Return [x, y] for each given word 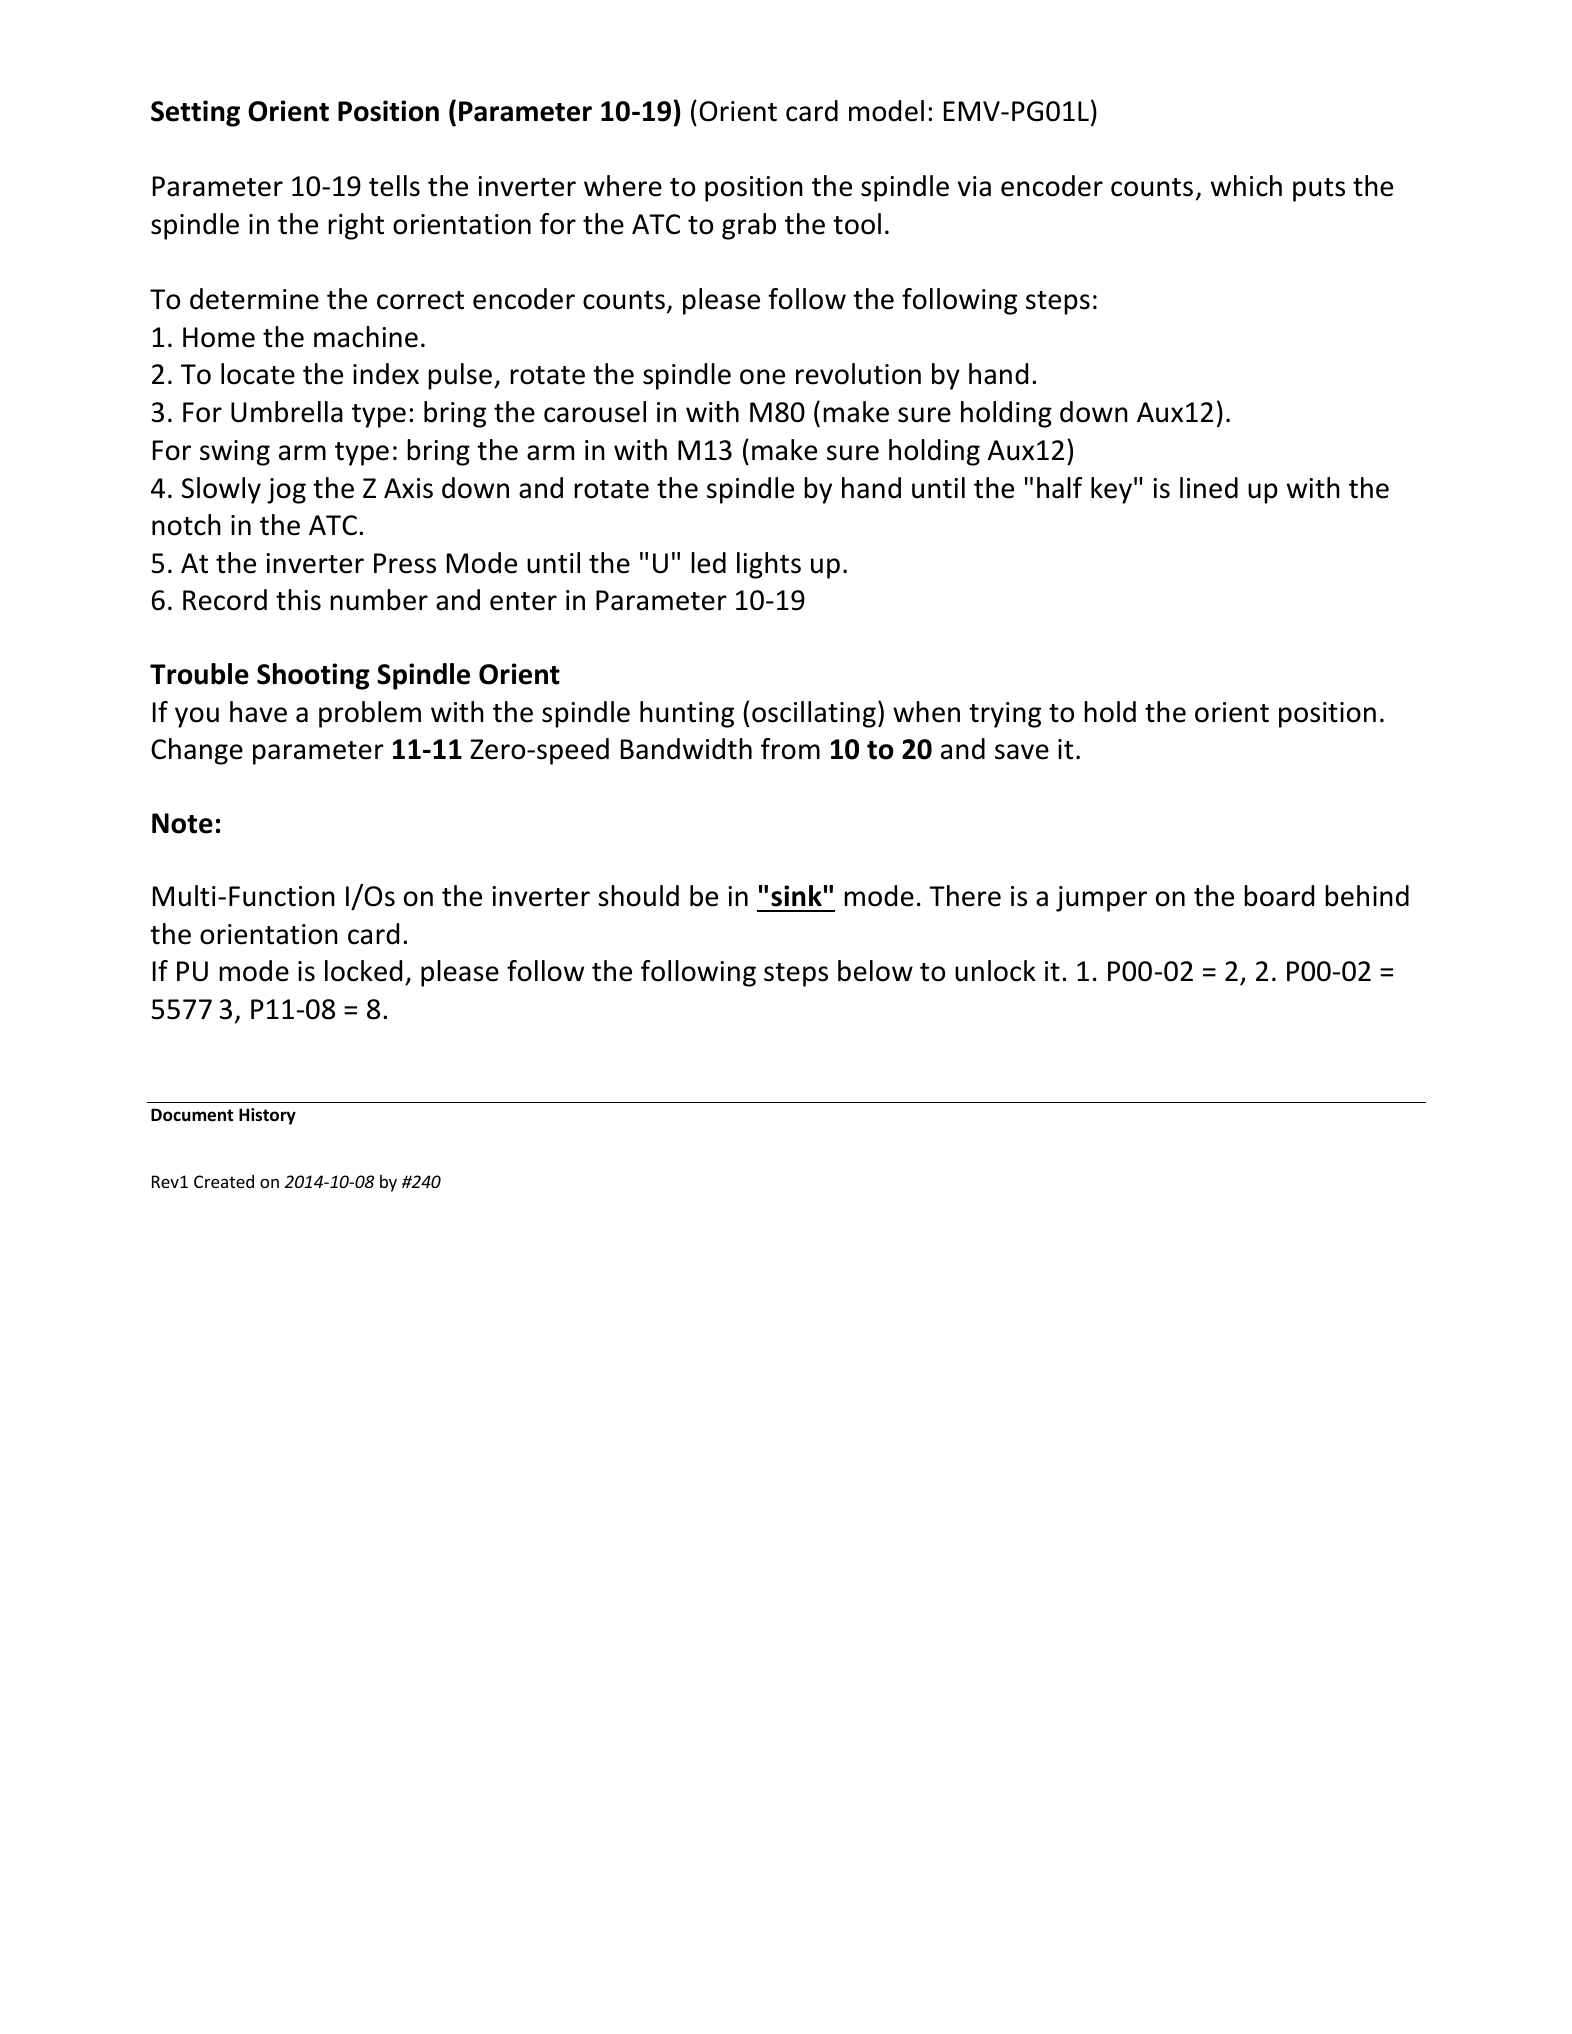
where [623, 186]
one [762, 377]
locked [363, 971]
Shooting [313, 676]
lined [1209, 488]
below [875, 971]
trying [1005, 715]
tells [394, 186]
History [267, 1116]
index [386, 374]
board [1279, 896]
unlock [995, 971]
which [1246, 186]
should [638, 896]
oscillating [814, 714]
